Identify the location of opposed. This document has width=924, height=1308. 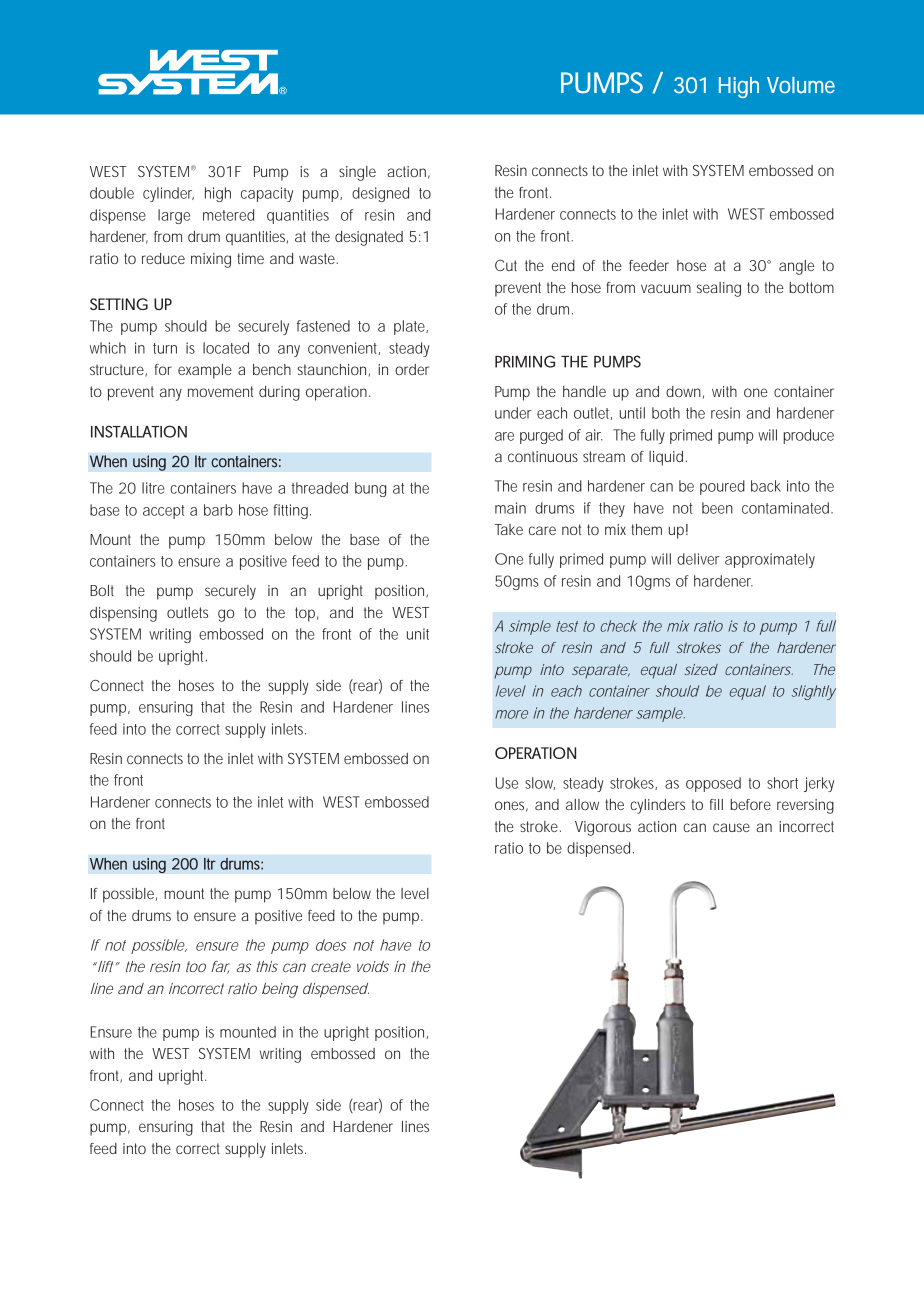
(713, 784).
